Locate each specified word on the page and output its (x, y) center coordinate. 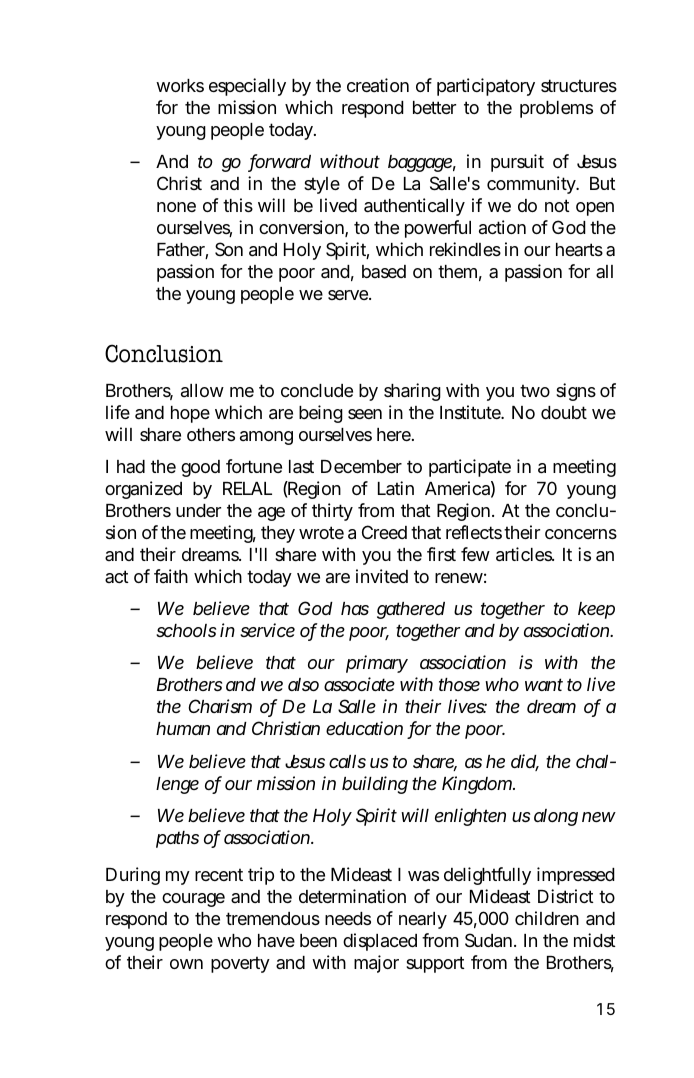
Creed (384, 532)
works (180, 85)
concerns (581, 534)
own (186, 964)
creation (378, 85)
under (198, 510)
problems (556, 109)
